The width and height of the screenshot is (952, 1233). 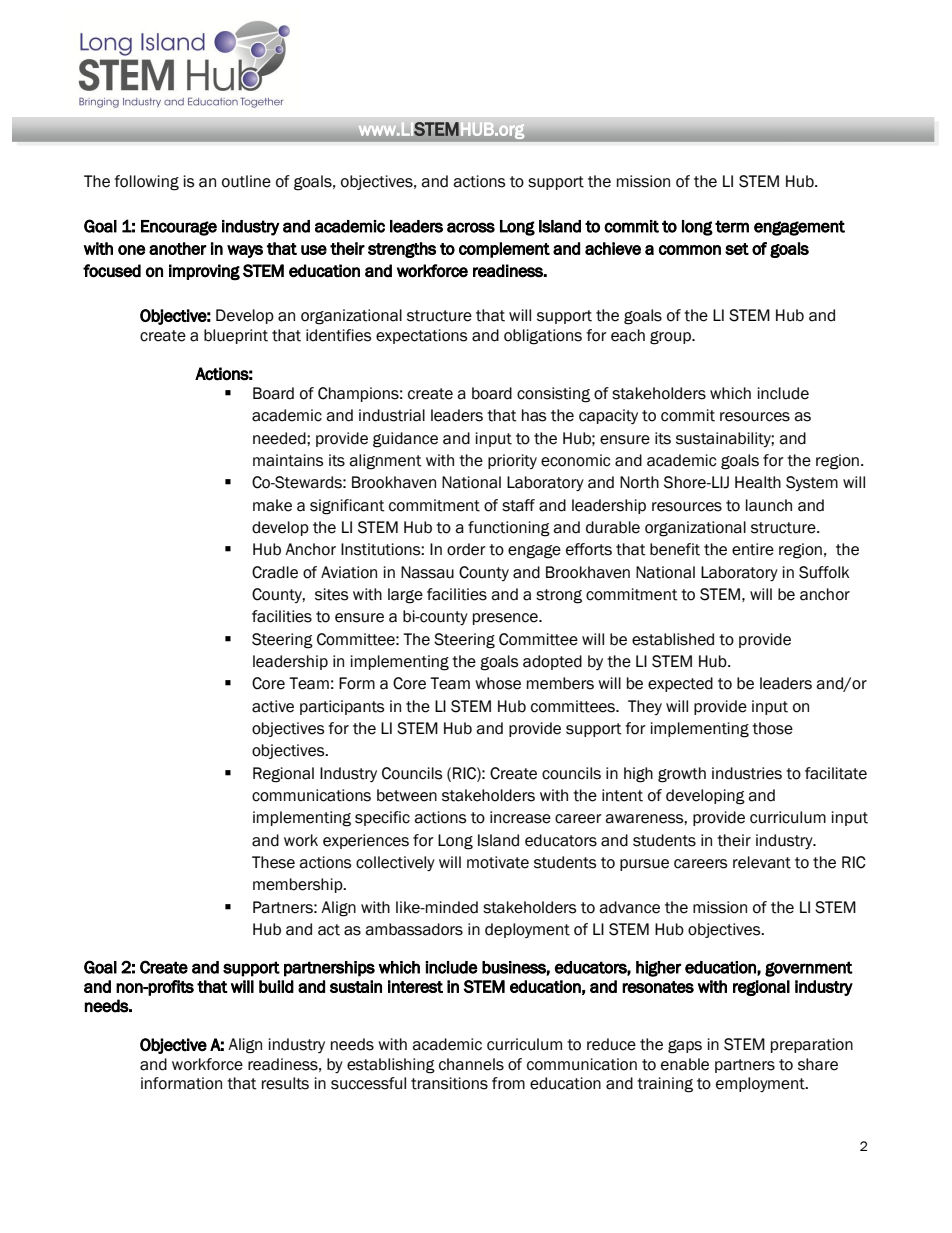 What do you see at coordinates (407, 795) in the screenshot?
I see `between` at bounding box center [407, 795].
